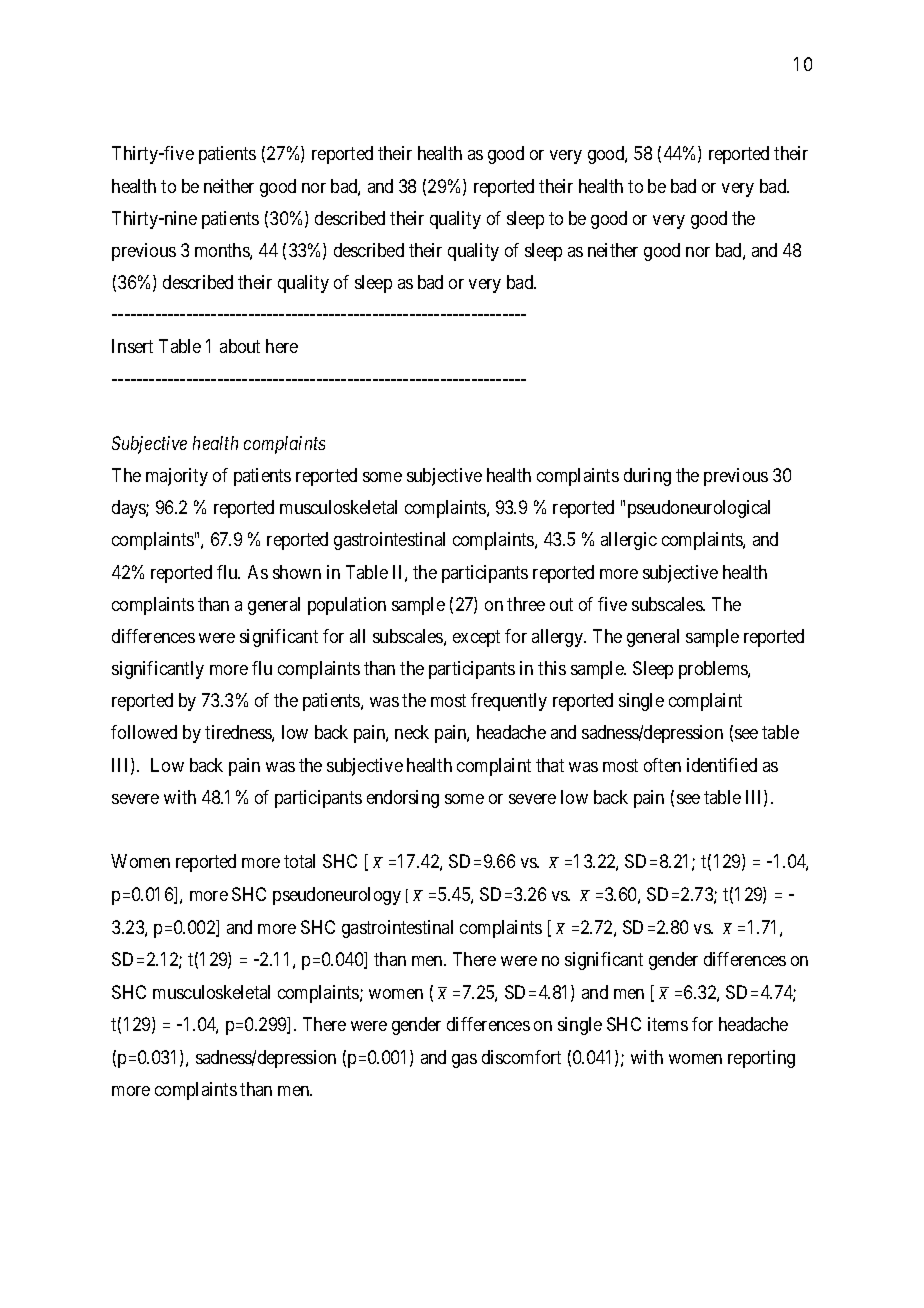  Describe the element at coordinates (647, 477) in the image. I see `during` at that location.
